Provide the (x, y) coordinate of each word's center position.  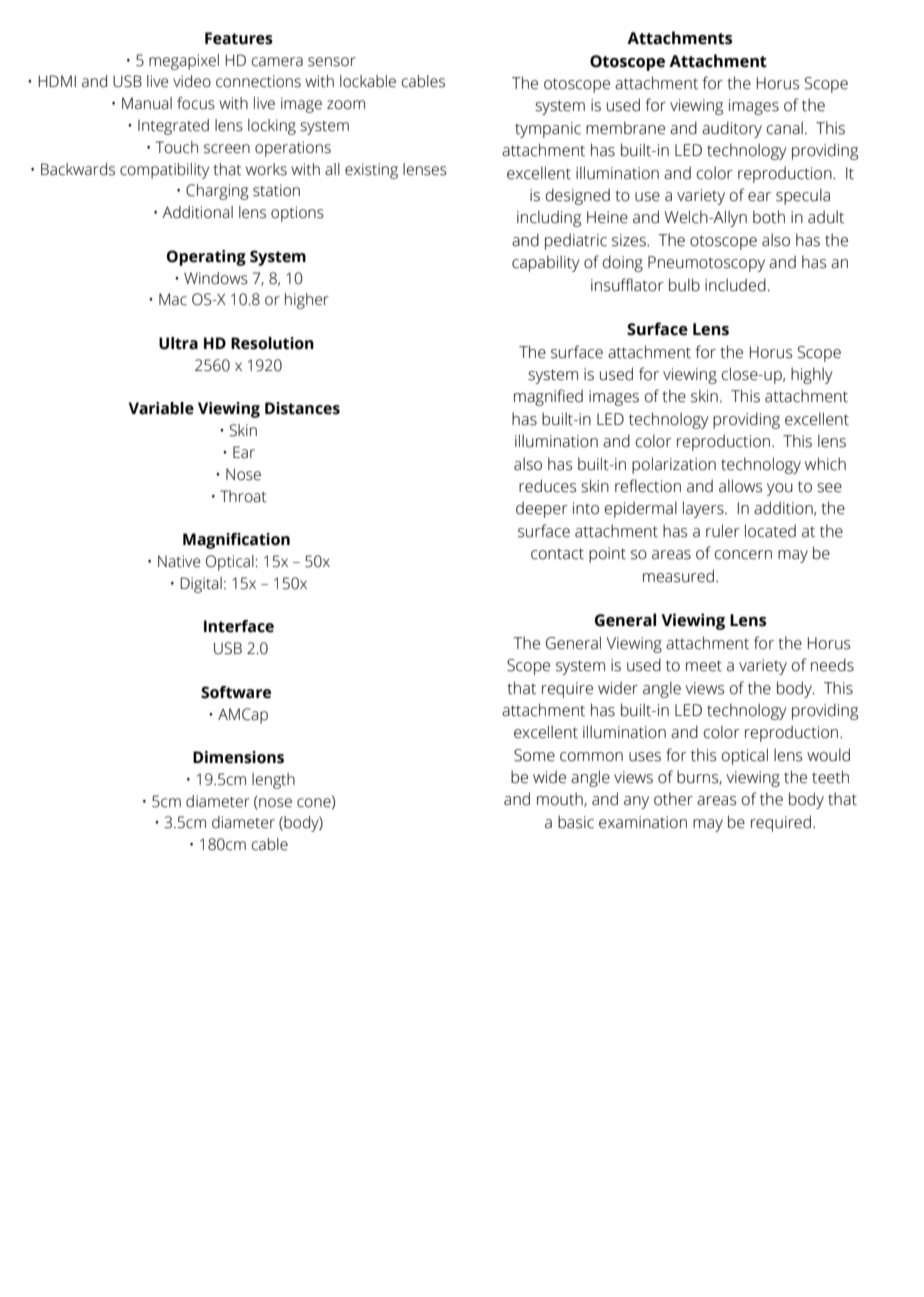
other (673, 799)
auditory (732, 129)
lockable (368, 81)
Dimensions (238, 757)
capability (546, 263)
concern (743, 555)
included (735, 285)
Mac (173, 299)
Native (179, 561)
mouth (561, 799)
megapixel (184, 62)
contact (557, 554)
